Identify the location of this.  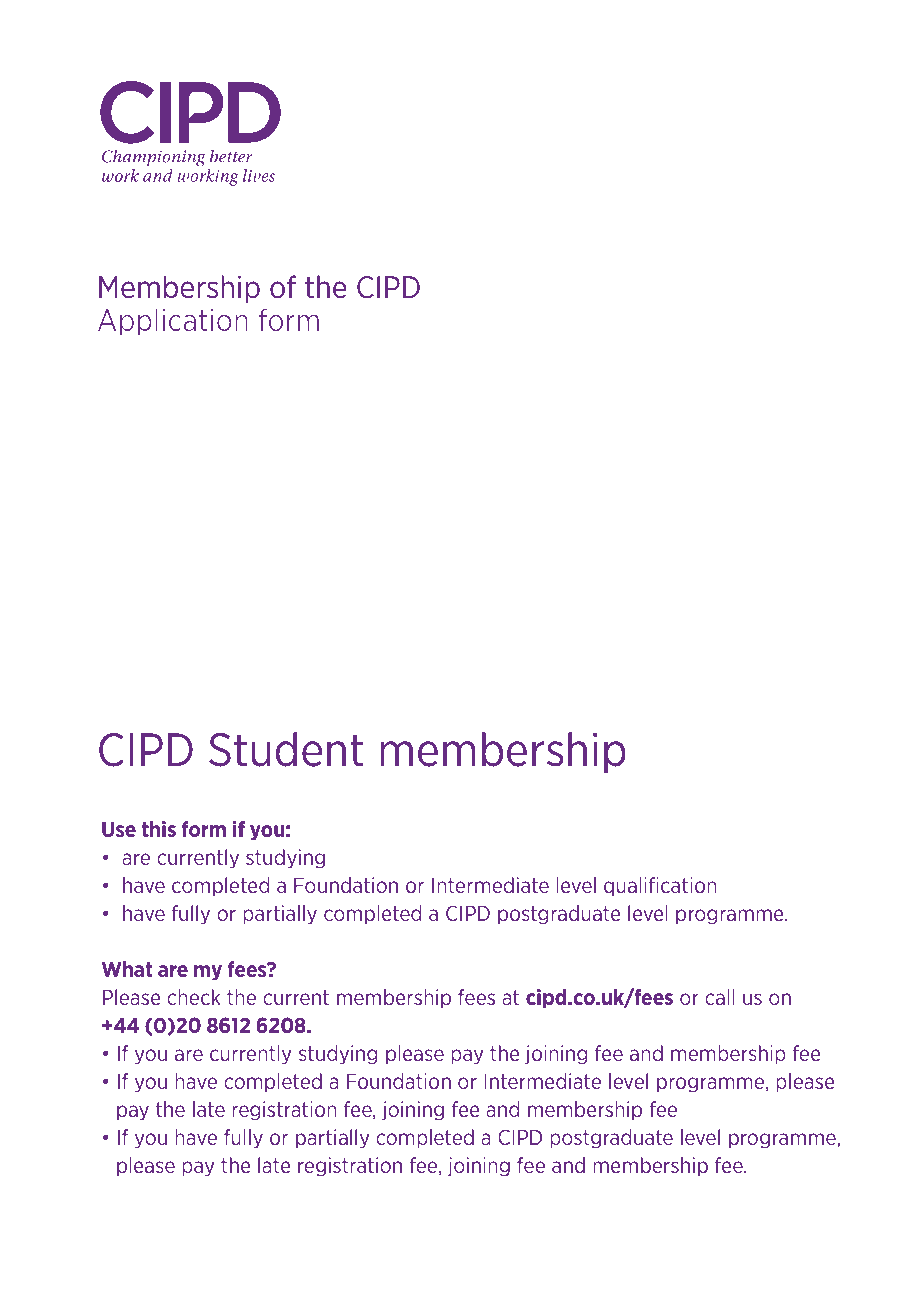
(159, 829).
